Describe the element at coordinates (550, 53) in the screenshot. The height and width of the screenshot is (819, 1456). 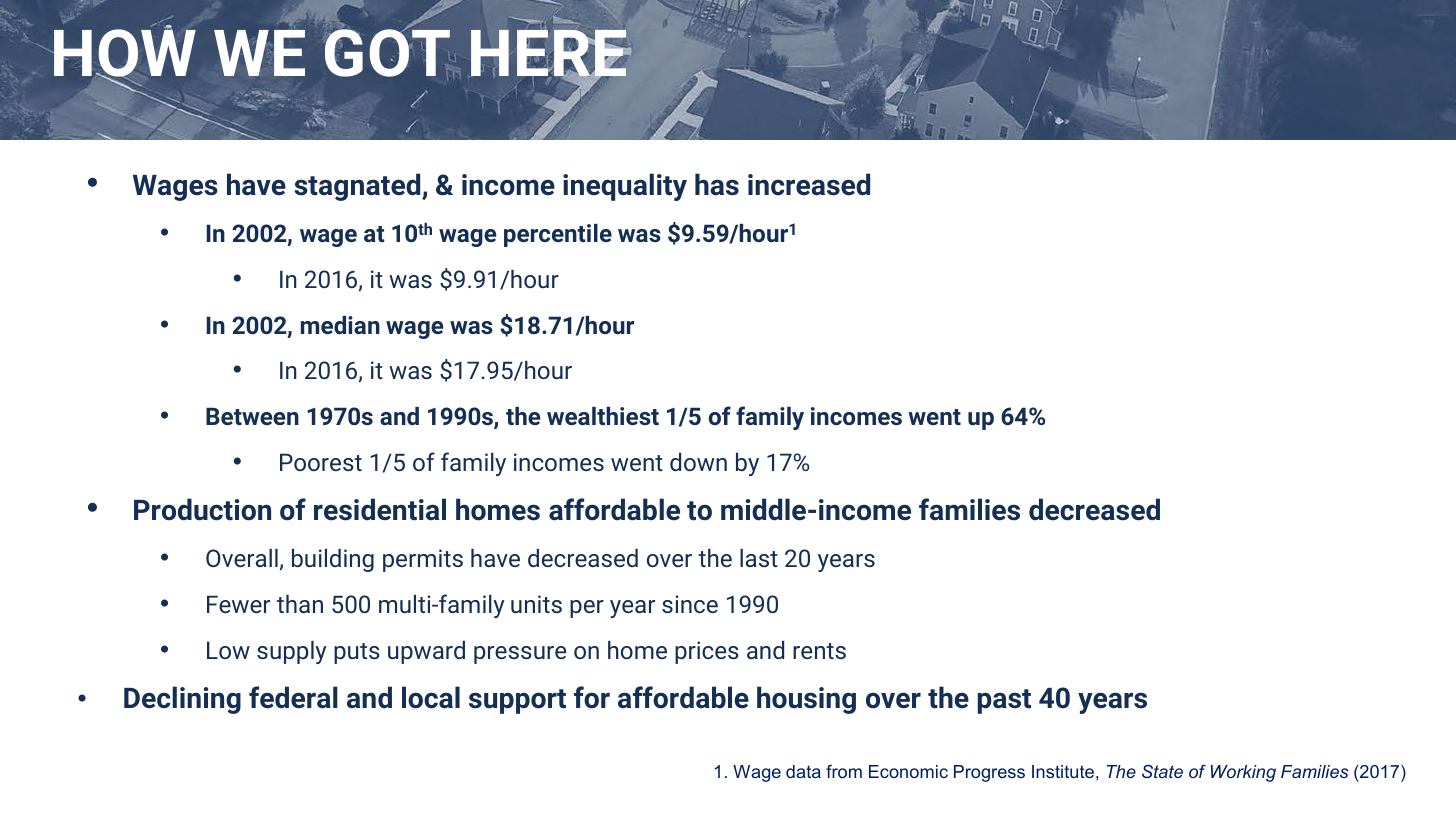
I see `HERE` at that location.
